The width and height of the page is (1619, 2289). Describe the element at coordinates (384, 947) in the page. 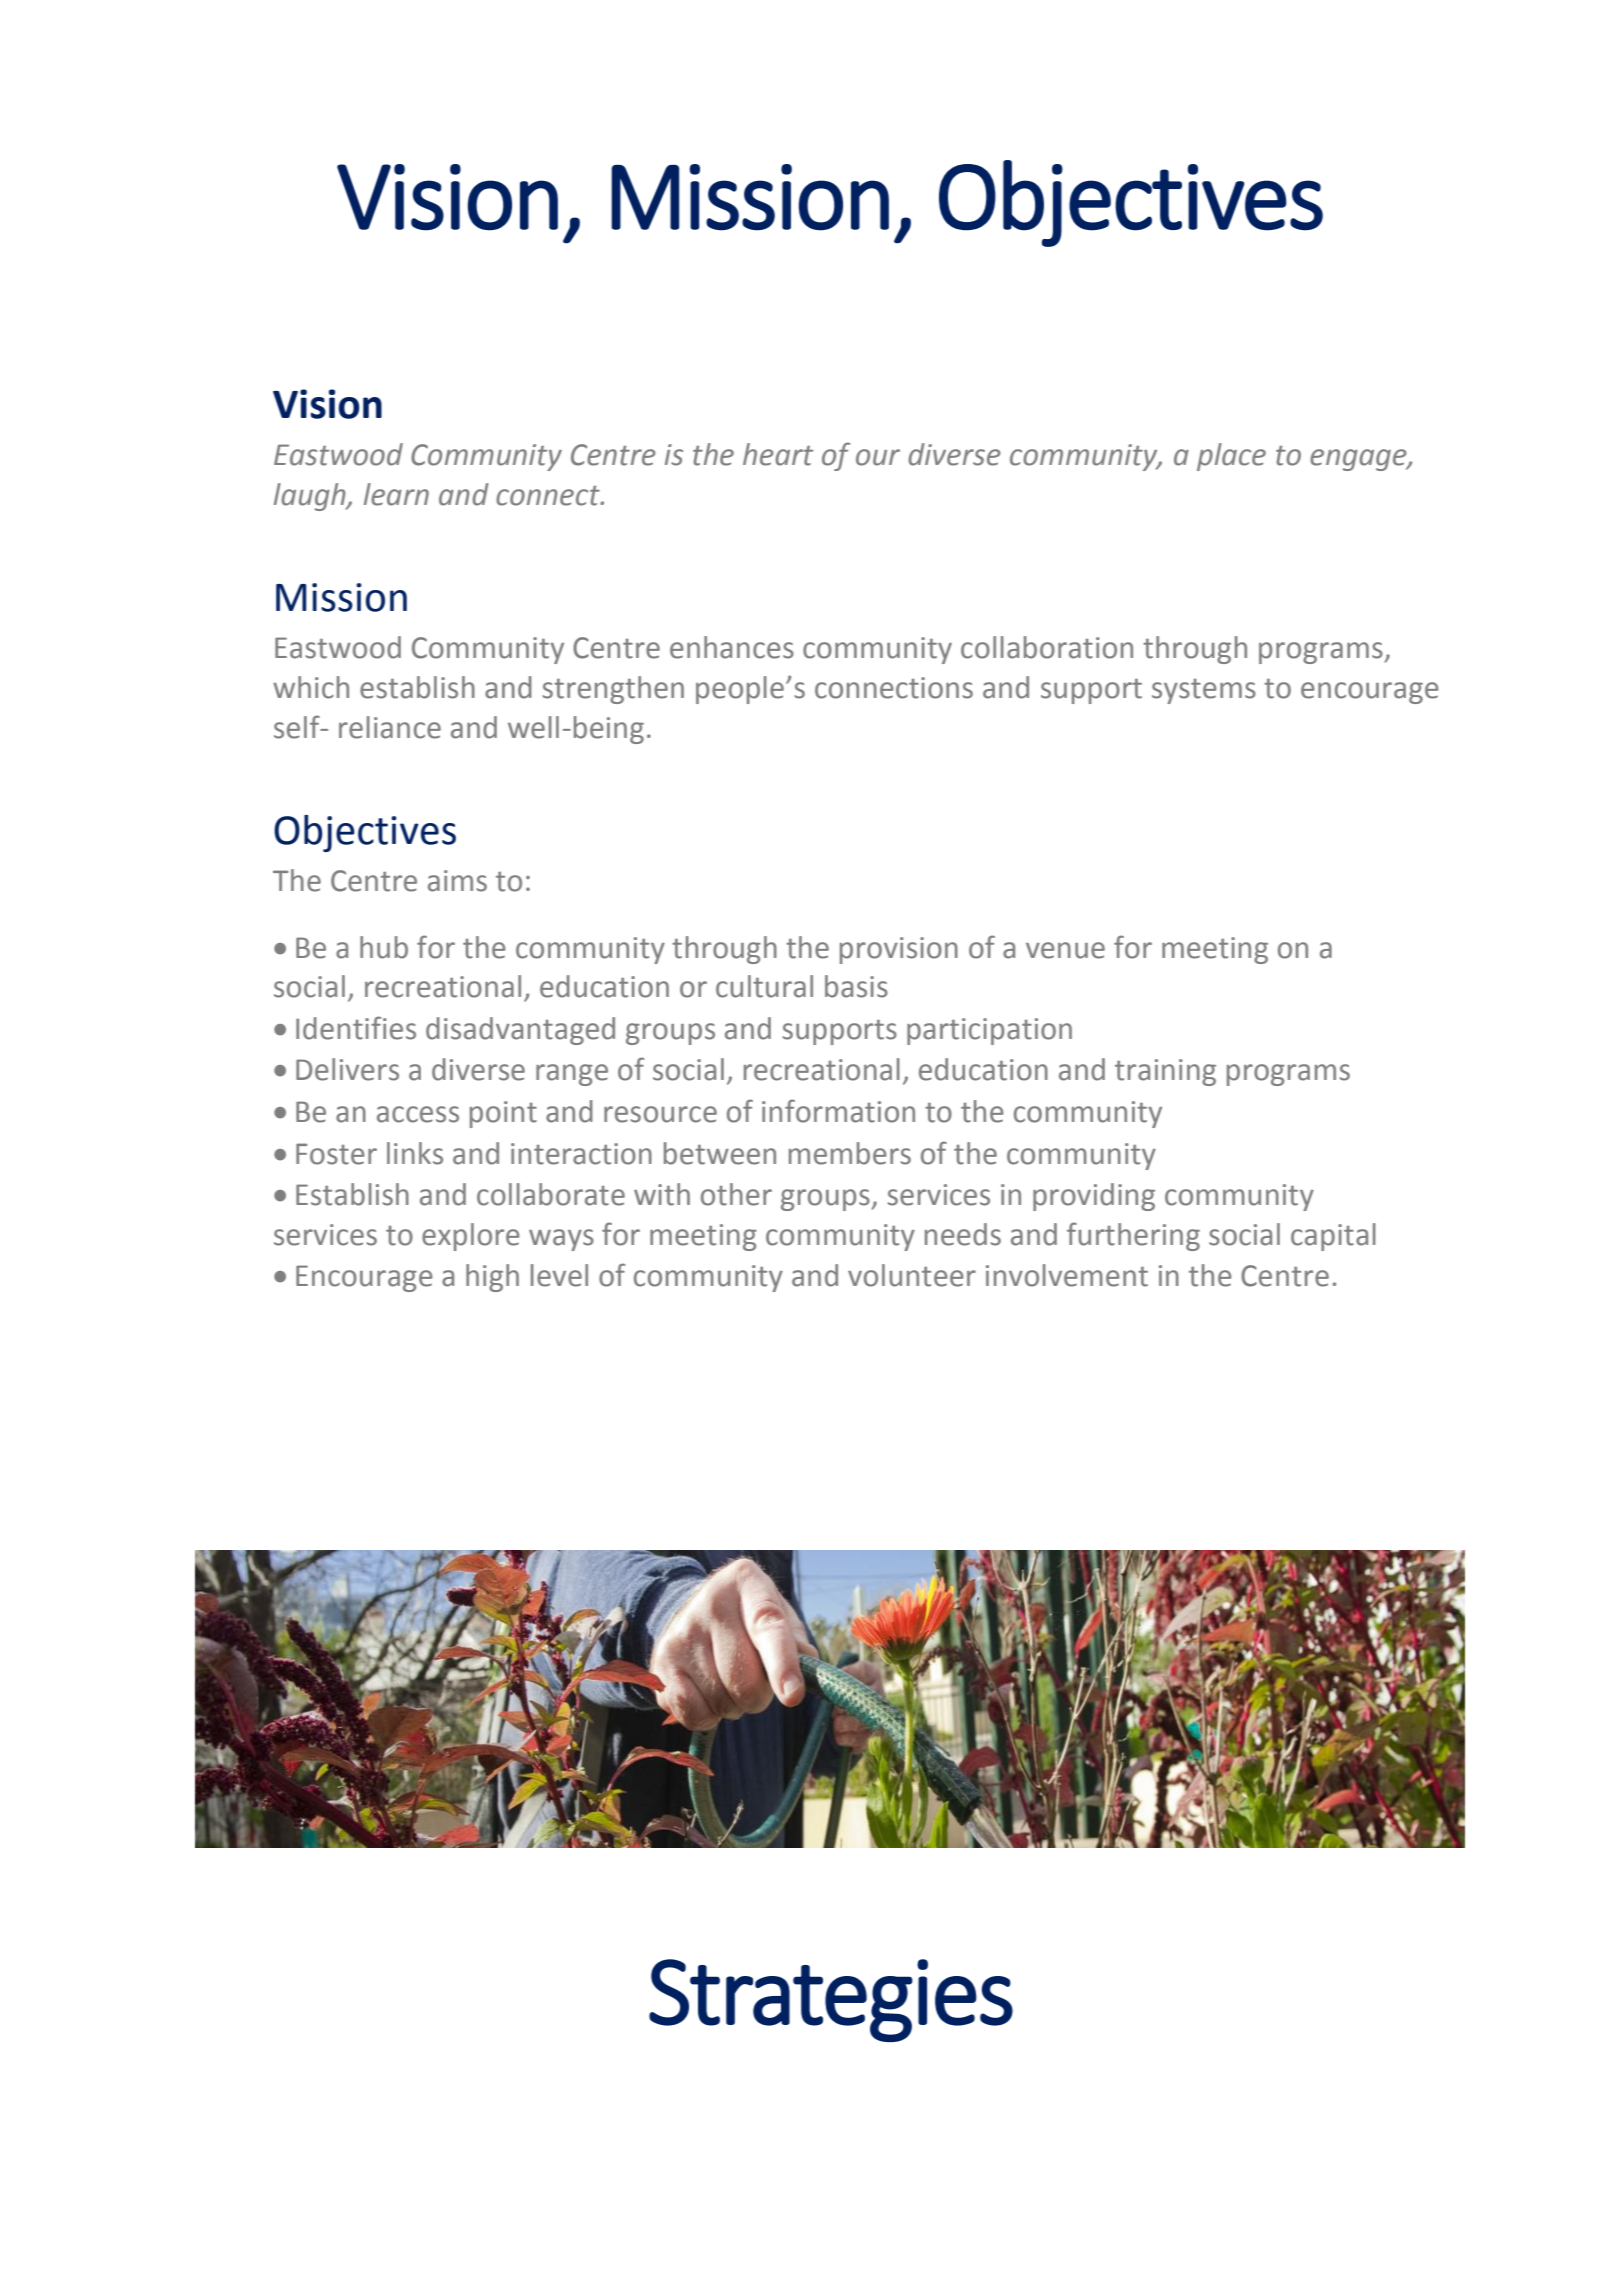

I see `hub` at that location.
